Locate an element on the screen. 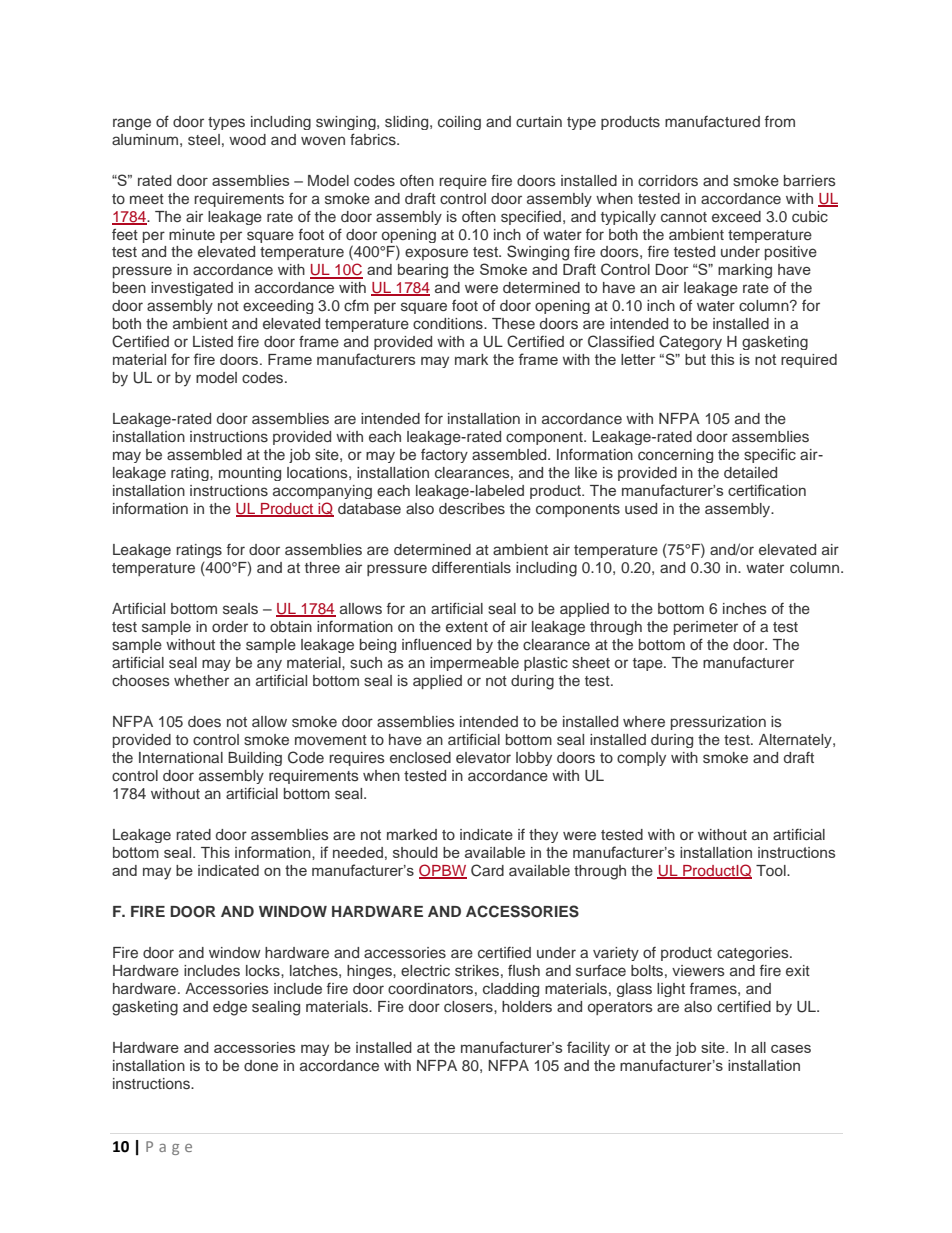 Image resolution: width=952 pixels, height=1233 pixels. Tool is located at coordinates (772, 870).
